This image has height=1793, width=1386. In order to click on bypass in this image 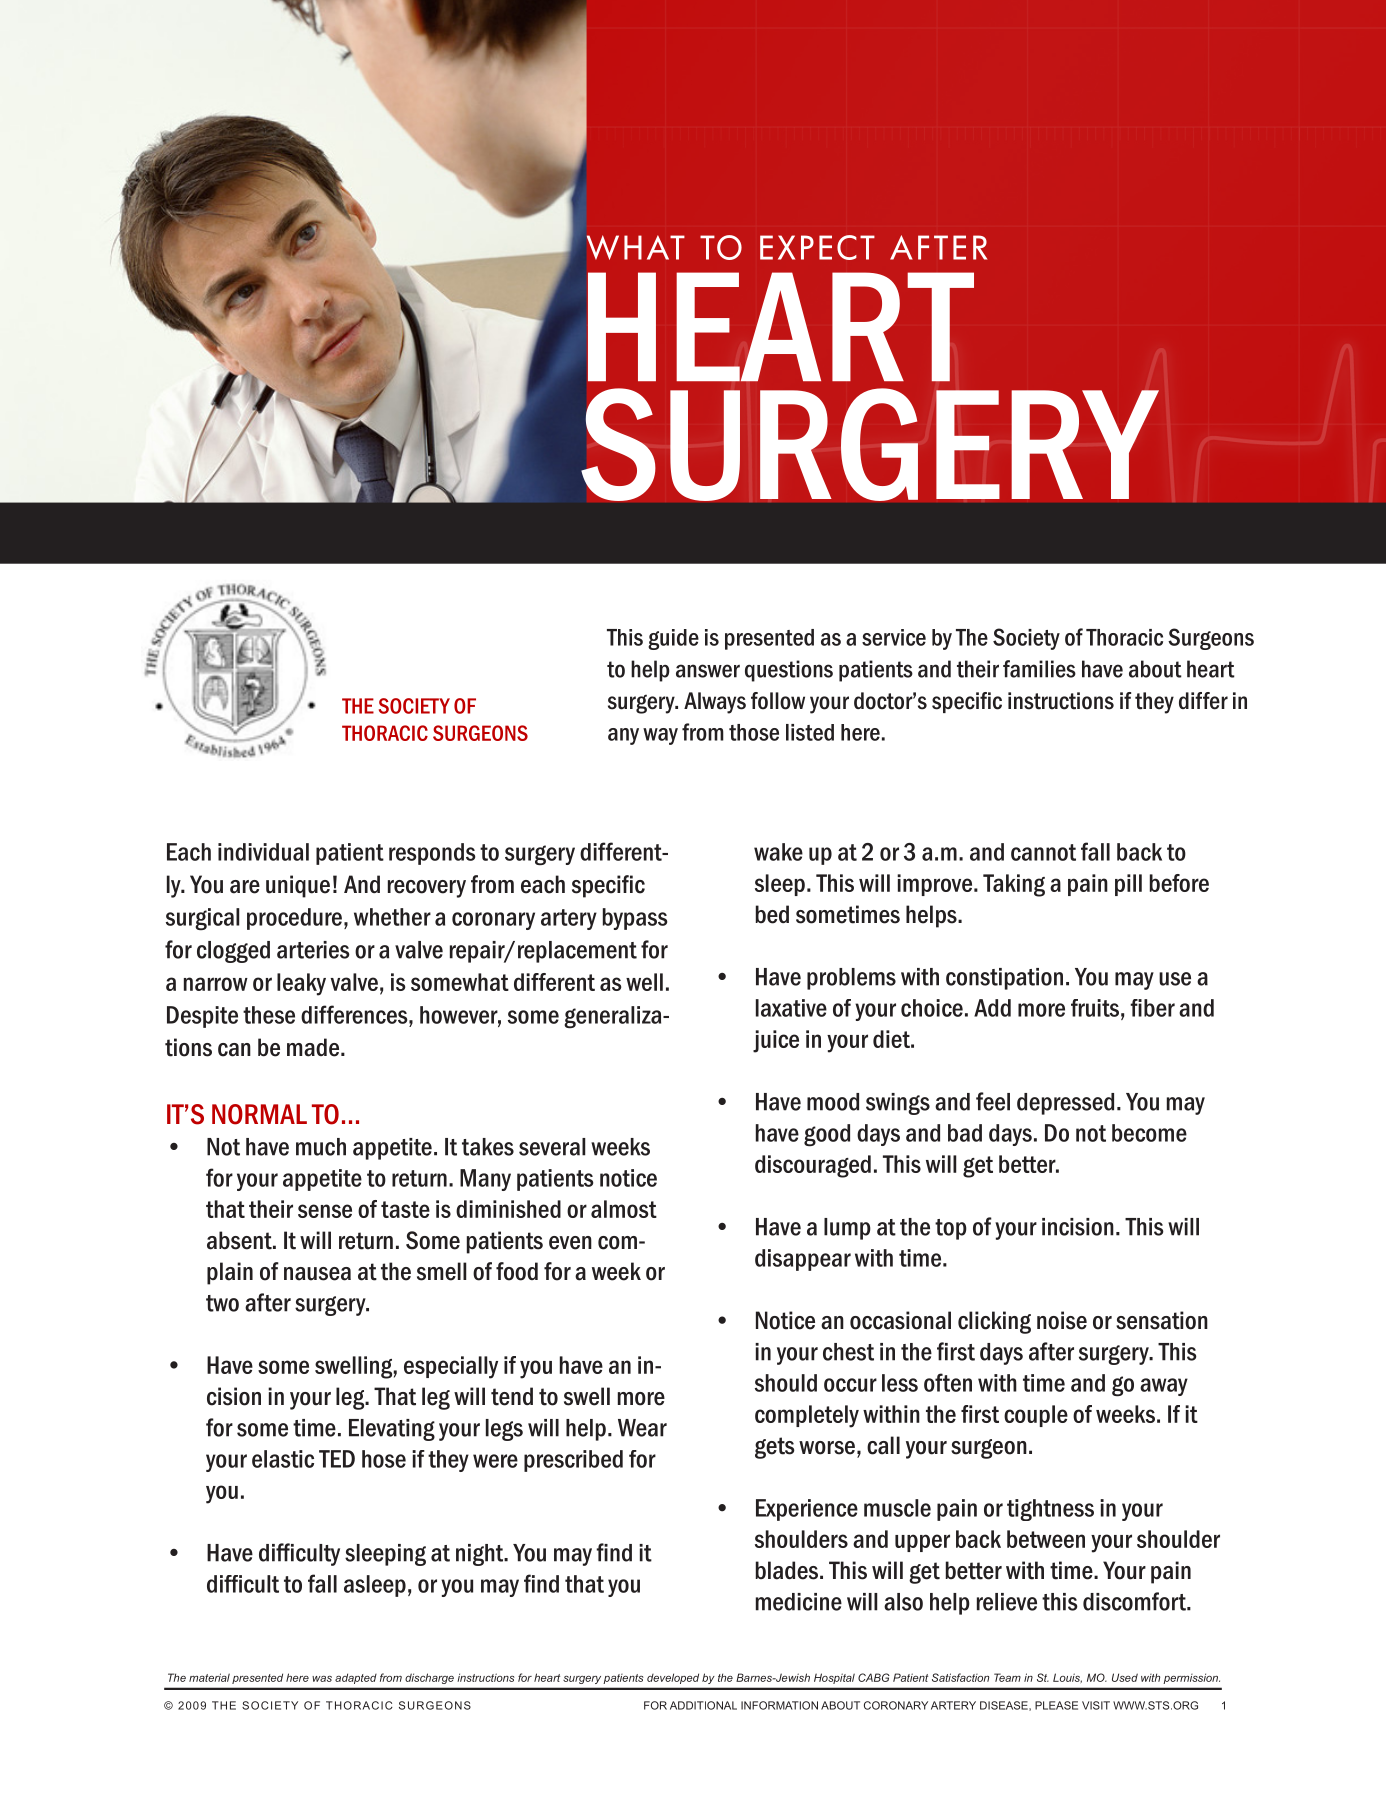, I will do `click(635, 919)`.
